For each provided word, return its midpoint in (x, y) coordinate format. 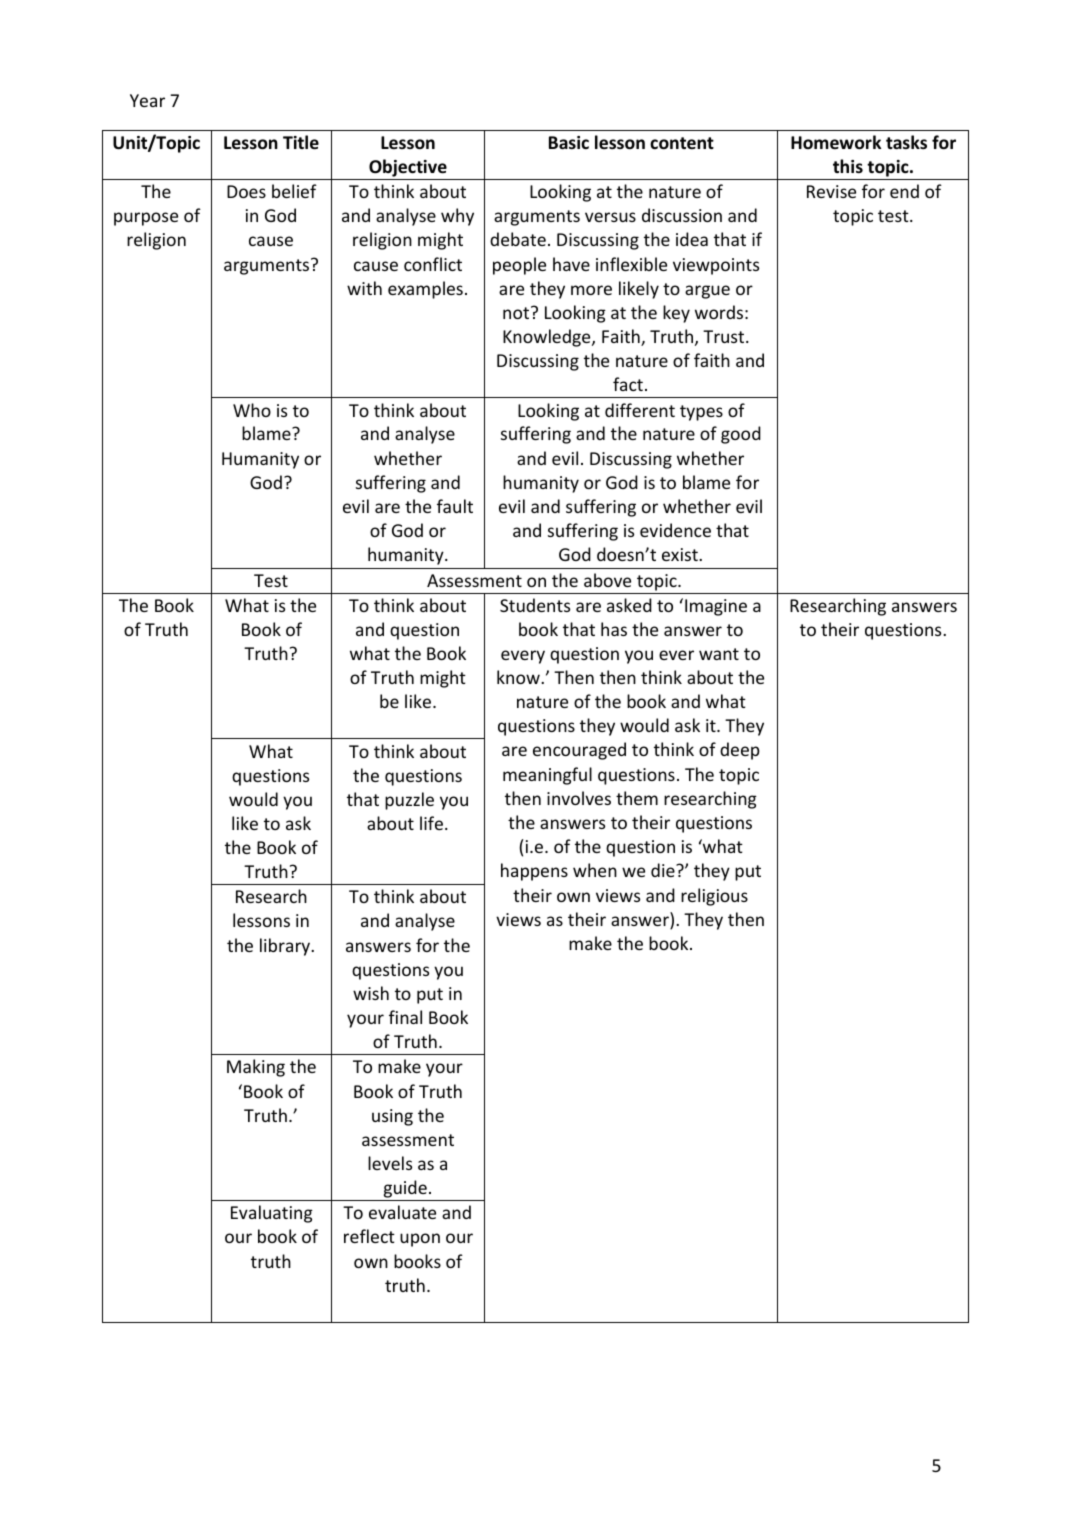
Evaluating (272, 1214)
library (286, 947)
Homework (836, 142)
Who (252, 410)
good (741, 435)
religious (714, 897)
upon (420, 1240)
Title (301, 142)
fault (455, 506)
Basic (569, 143)
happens (534, 872)
